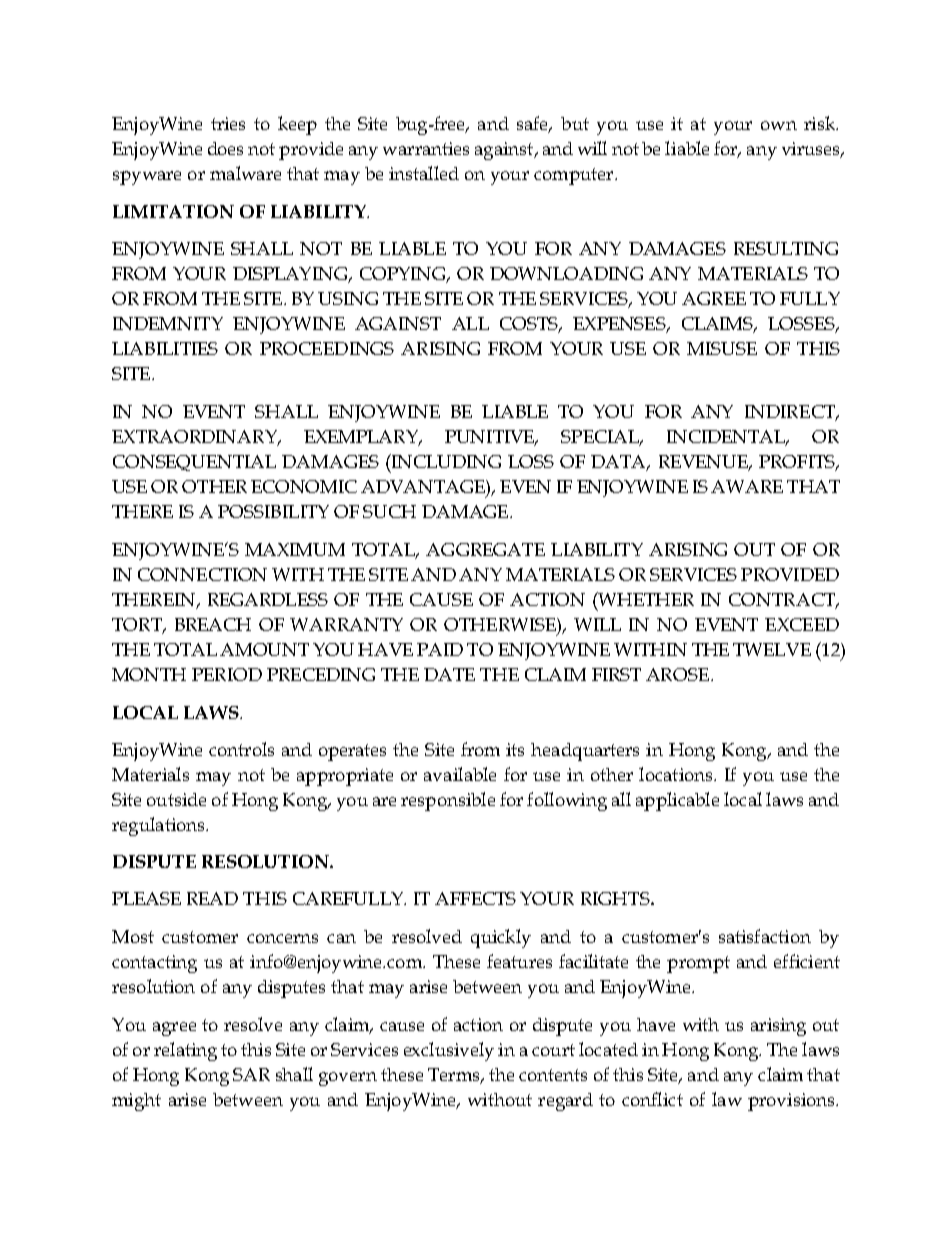 Image resolution: width=952 pixels, height=1233 pixels. Describe the element at coordinates (159, 826) in the screenshot. I see `regulations` at that location.
